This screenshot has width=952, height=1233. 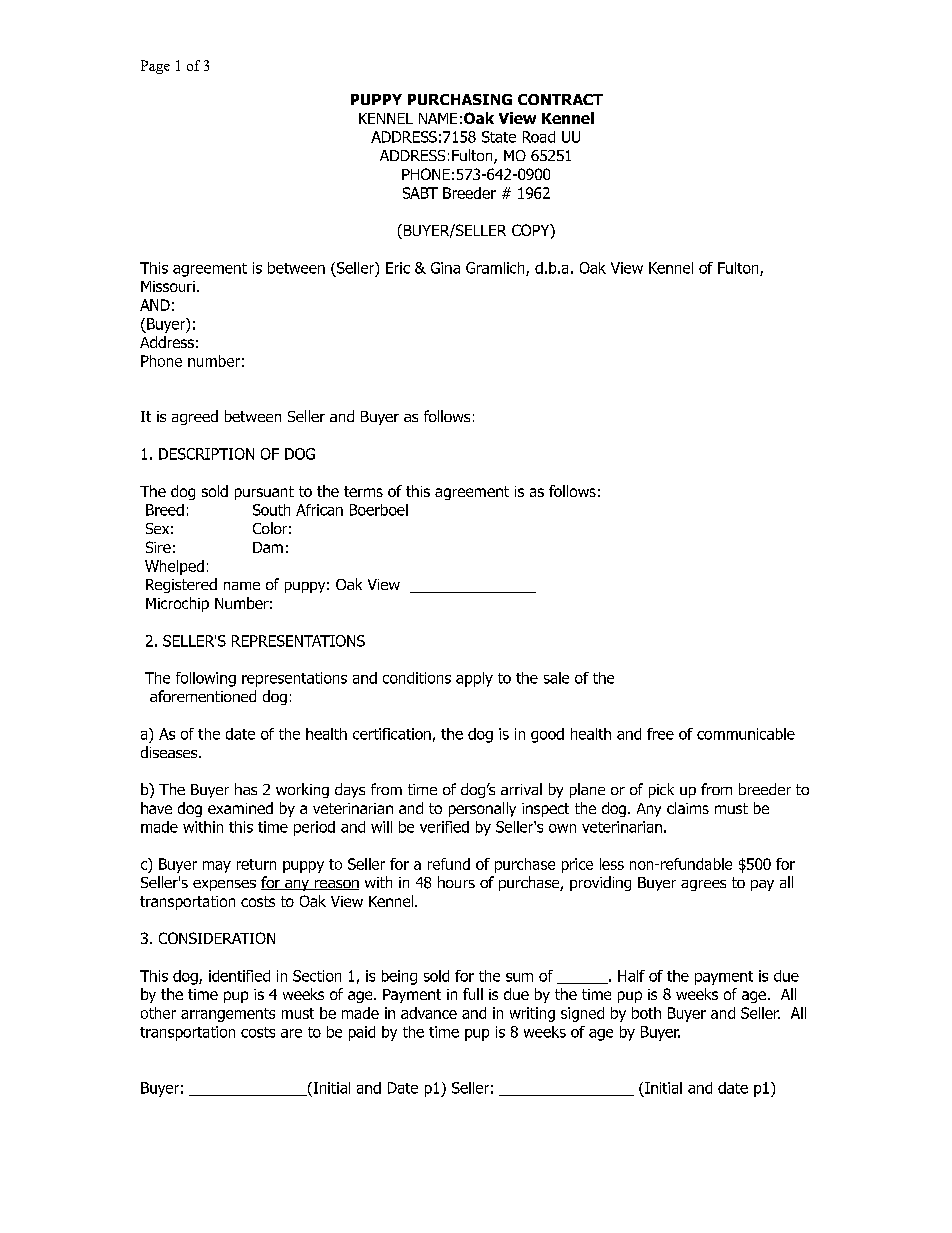 What do you see at coordinates (228, 1015) in the screenshot?
I see `arrangements` at bounding box center [228, 1015].
